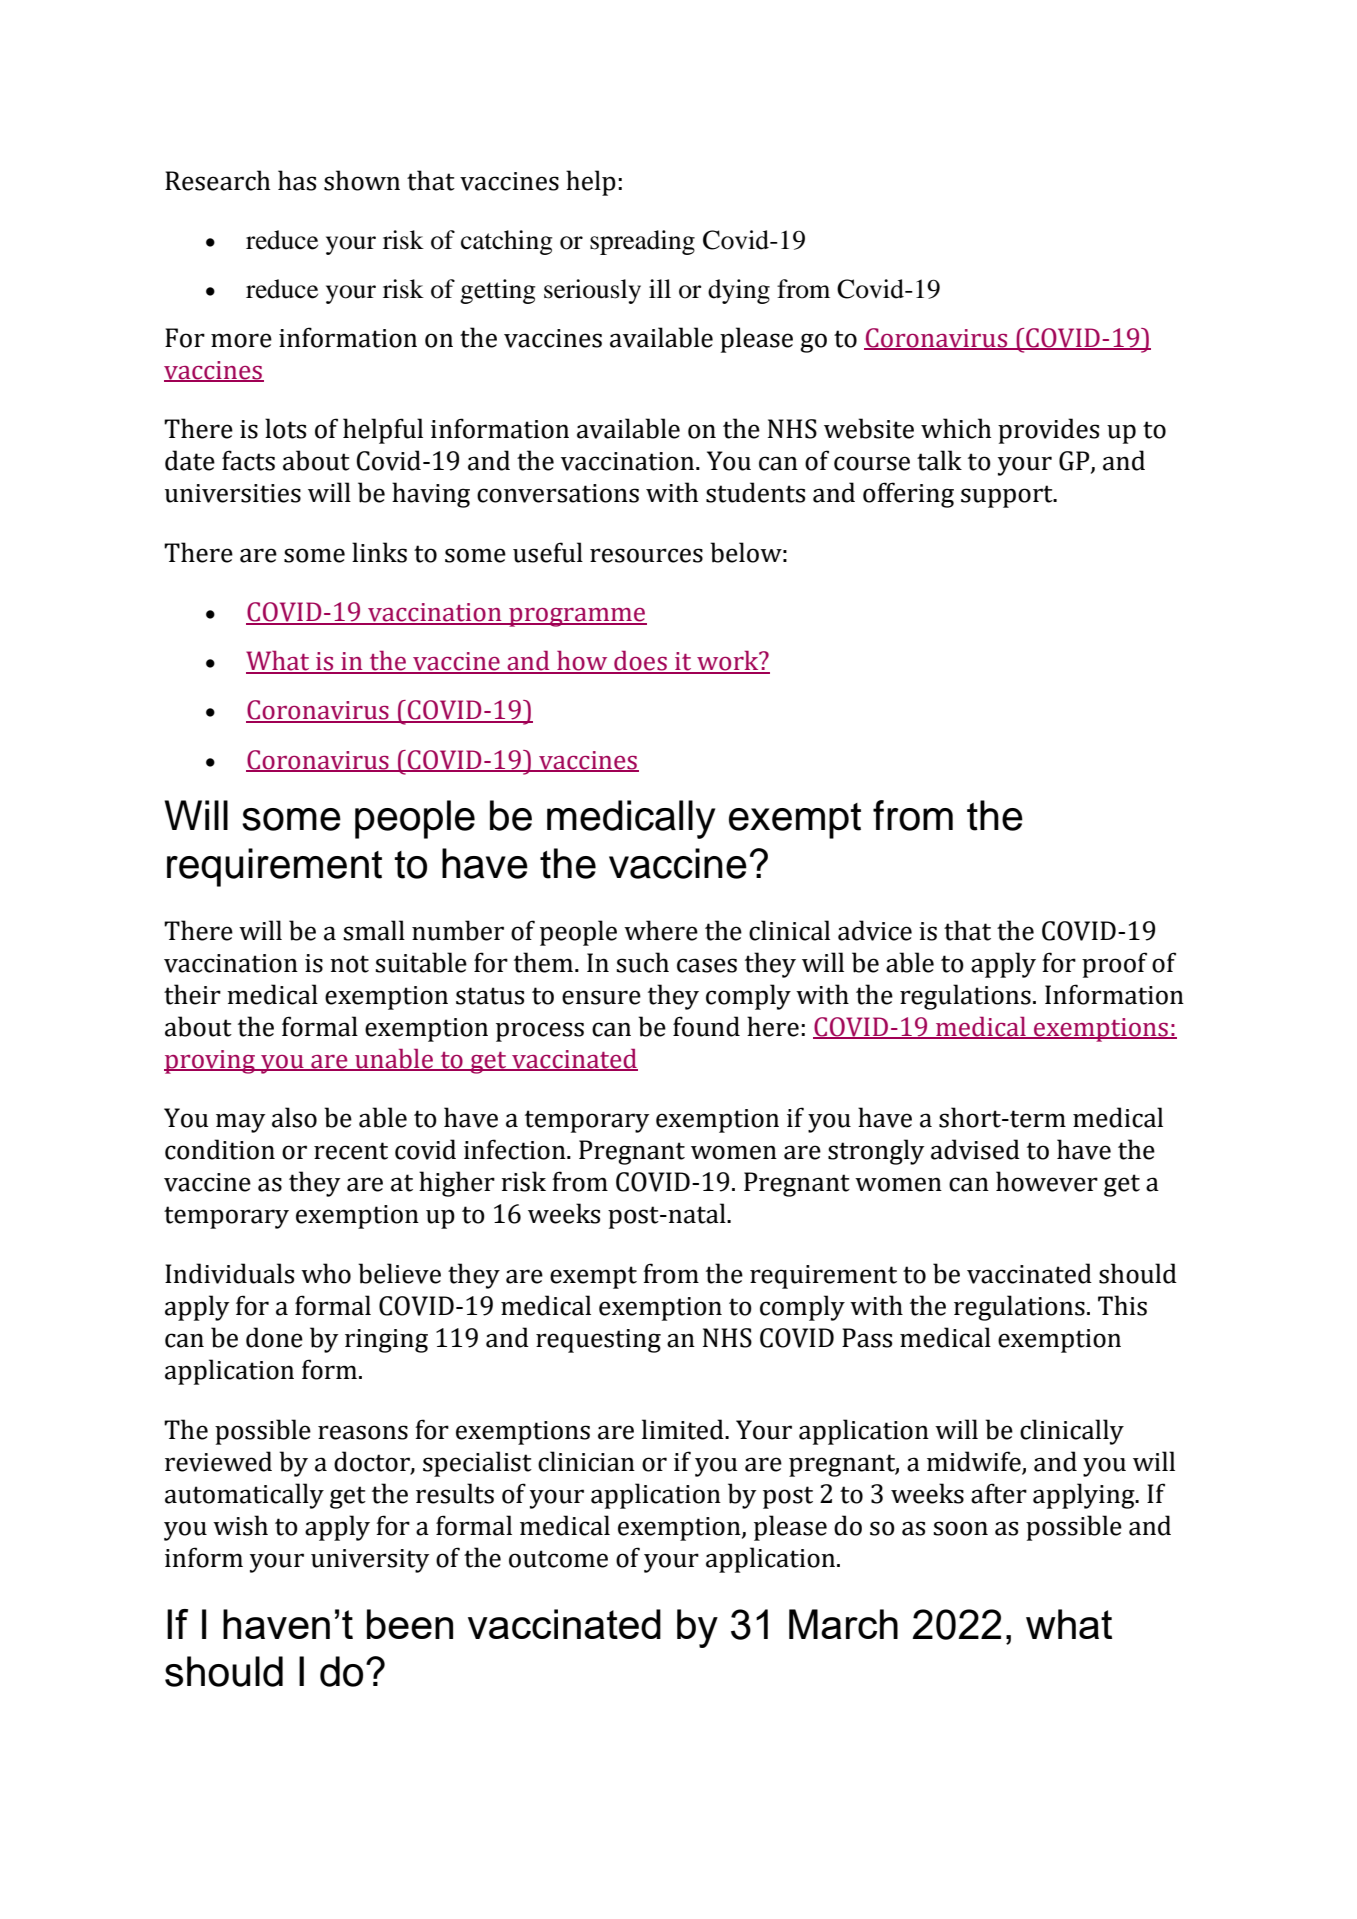 Image resolution: width=1357 pixels, height=1919 pixels. I want to click on found, so click(706, 1026).
